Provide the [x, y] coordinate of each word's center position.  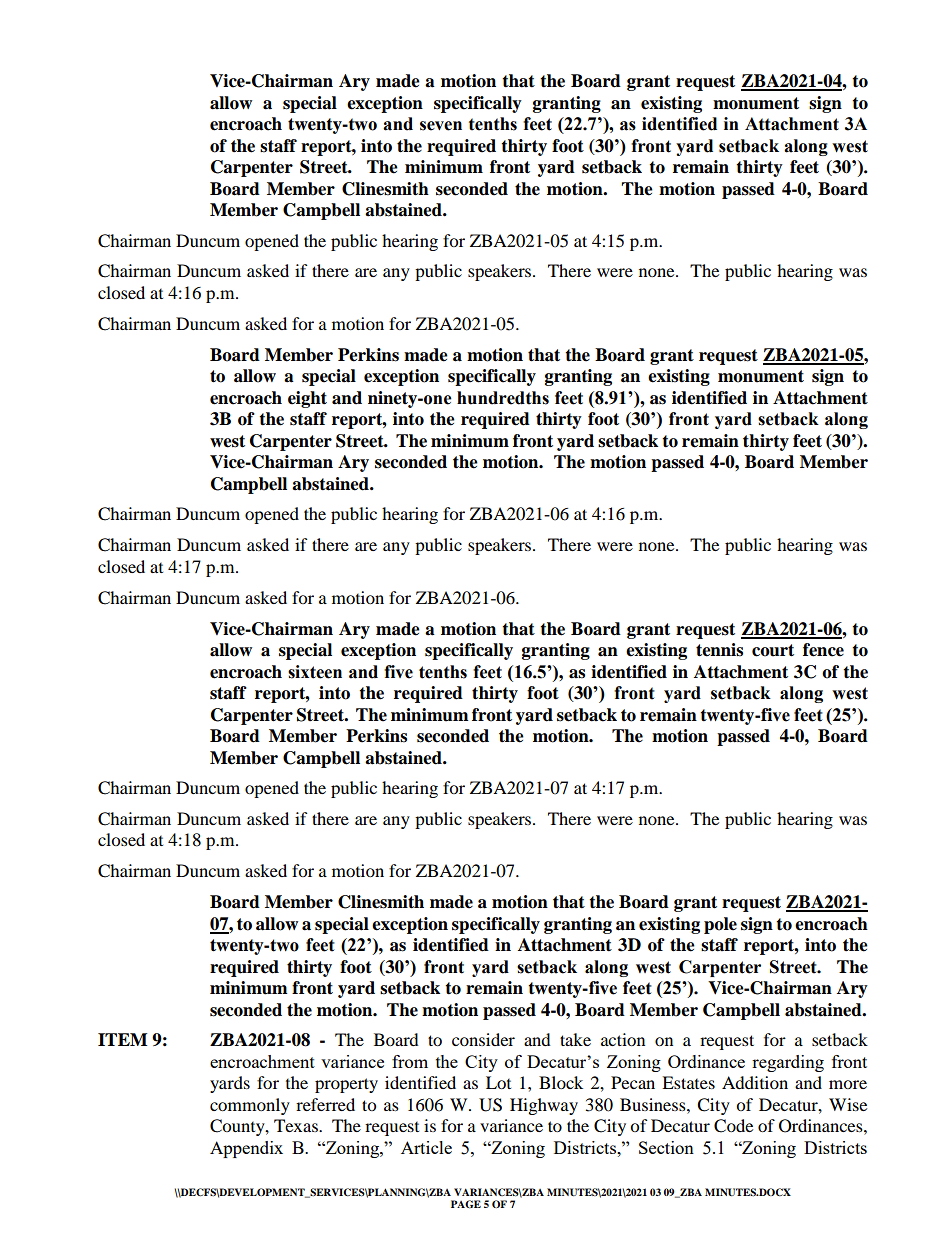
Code [733, 1126]
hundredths [503, 398]
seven [441, 126]
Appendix [246, 1149]
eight [307, 399]
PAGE [466, 1204]
